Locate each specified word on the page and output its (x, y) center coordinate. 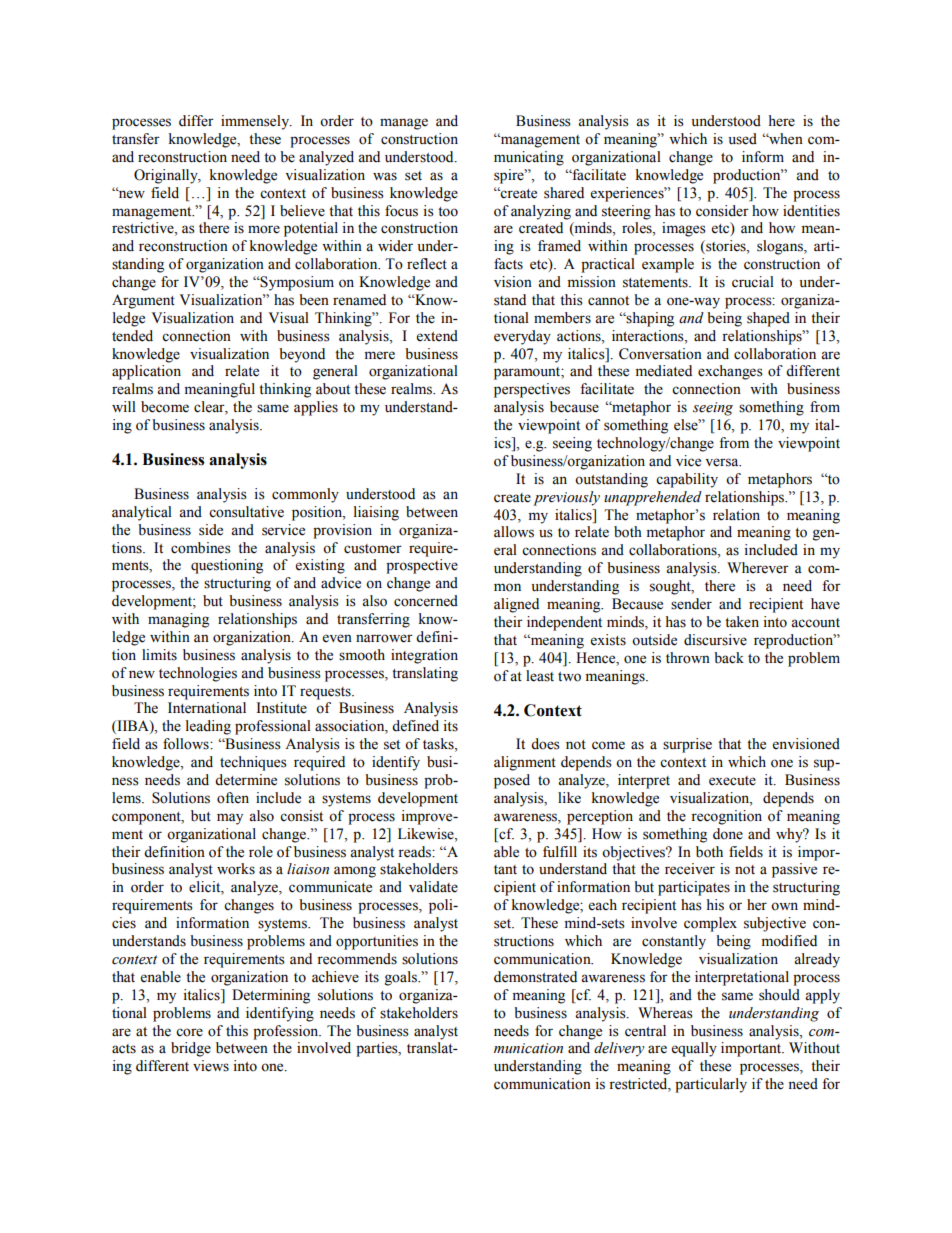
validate (433, 887)
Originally (167, 176)
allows (514, 532)
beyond (302, 355)
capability (687, 480)
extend (437, 336)
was (385, 176)
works (236, 869)
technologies (198, 674)
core (189, 1032)
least (540, 676)
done (728, 834)
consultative (246, 512)
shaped (768, 319)
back (729, 658)
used (742, 139)
